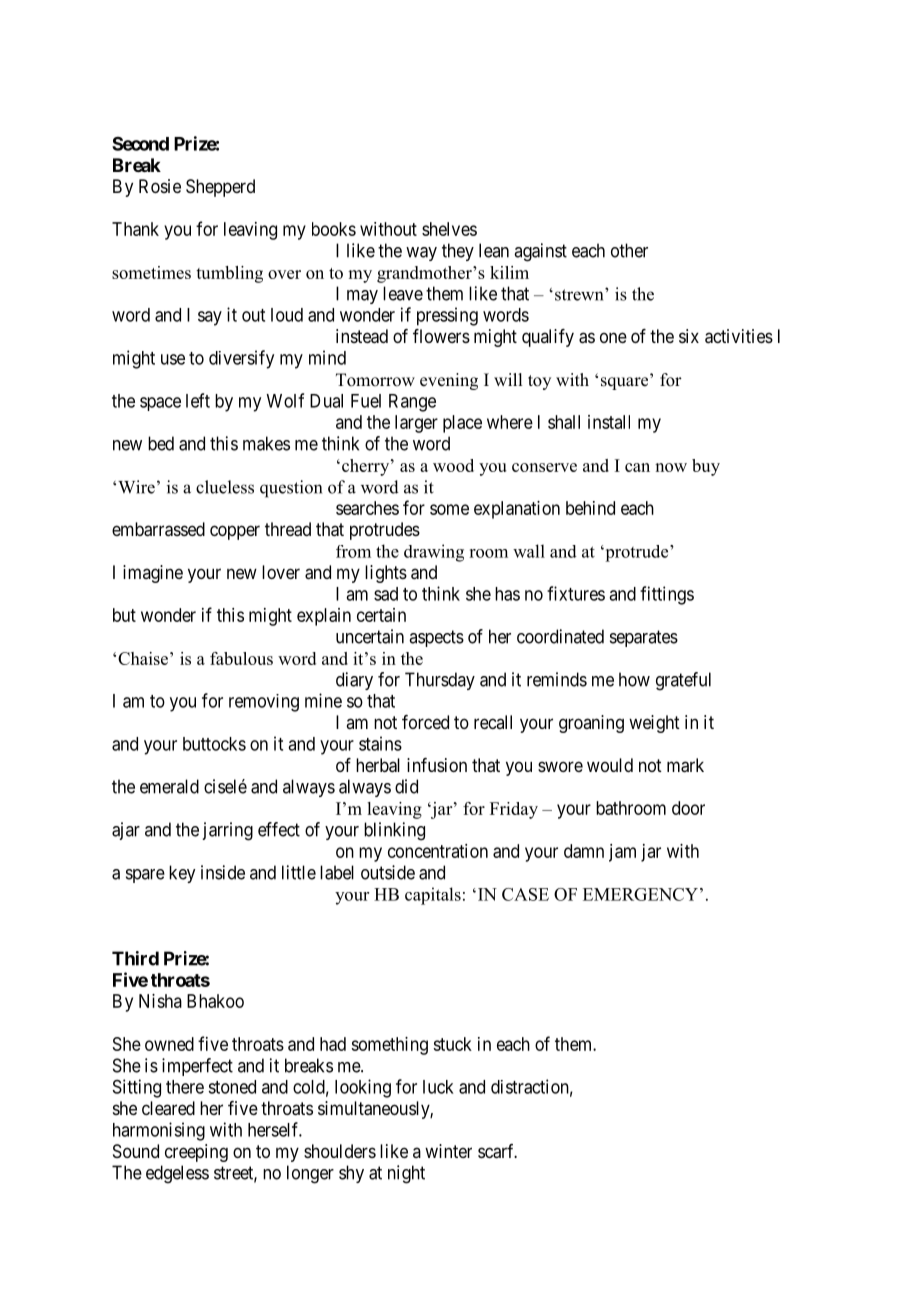 The width and height of the screenshot is (924, 1308). I want to click on against, so click(540, 252).
